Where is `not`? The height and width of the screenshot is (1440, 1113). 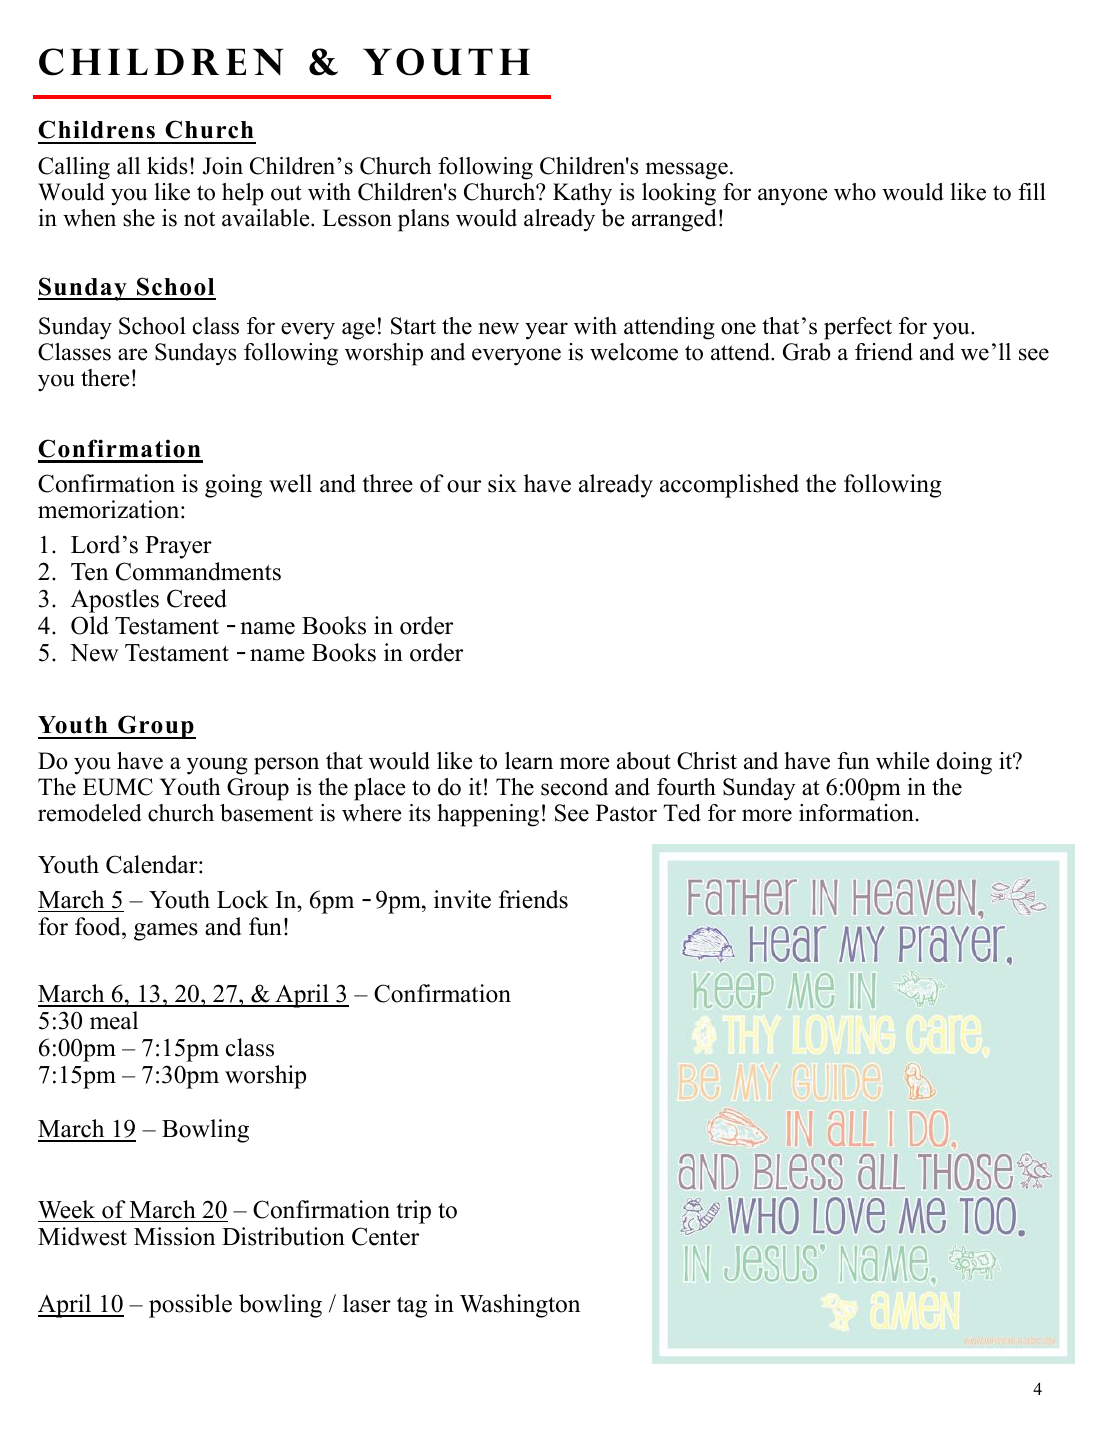
not is located at coordinates (199, 219).
